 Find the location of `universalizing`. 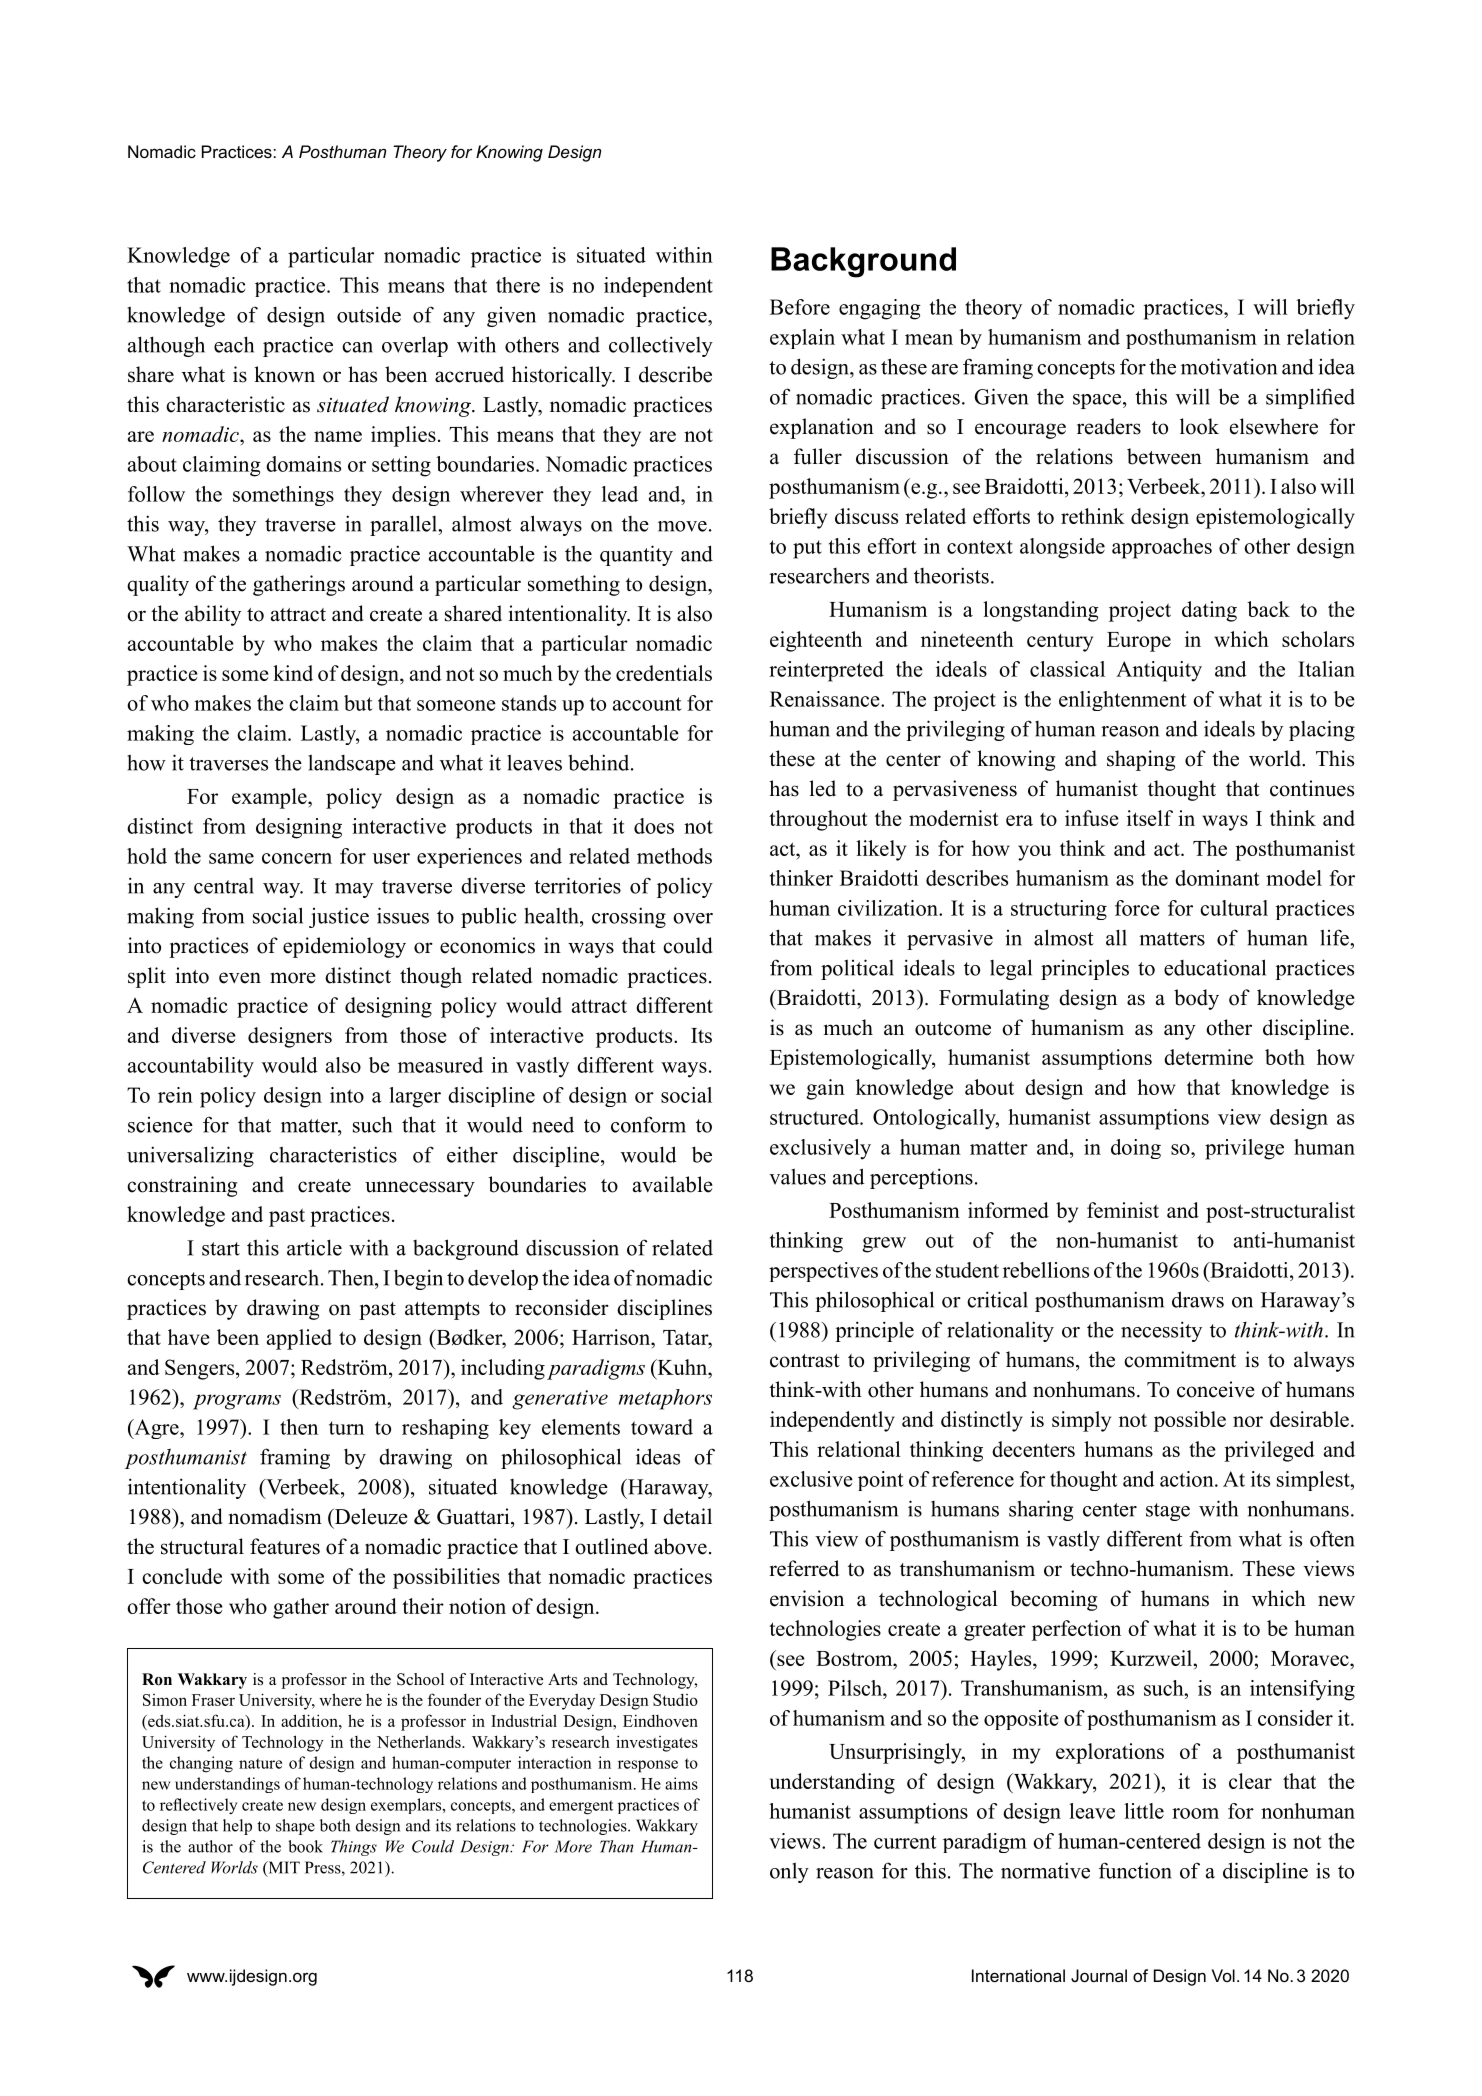

universalizing is located at coordinates (190, 1156).
